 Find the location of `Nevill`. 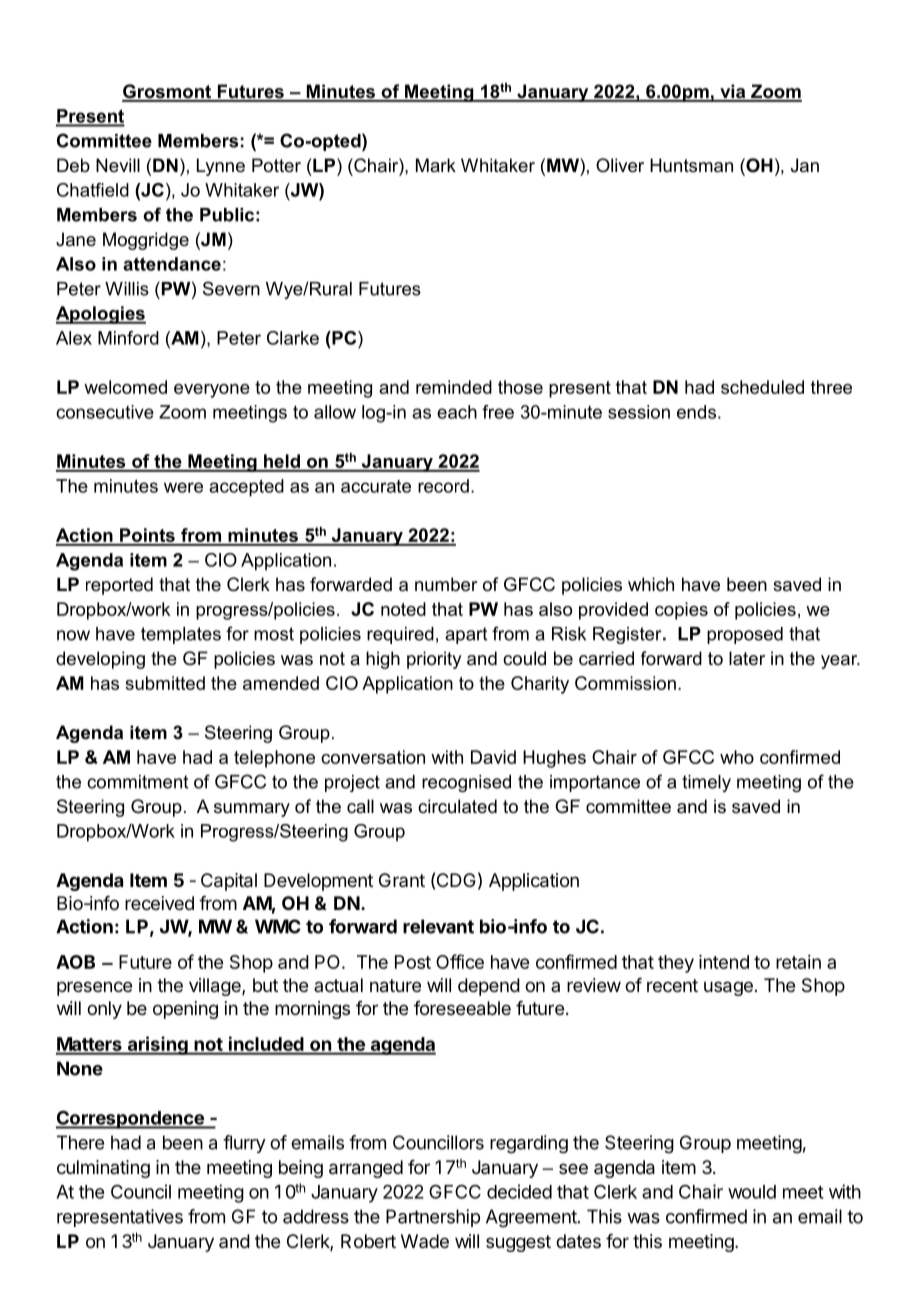

Nevill is located at coordinates (118, 165).
